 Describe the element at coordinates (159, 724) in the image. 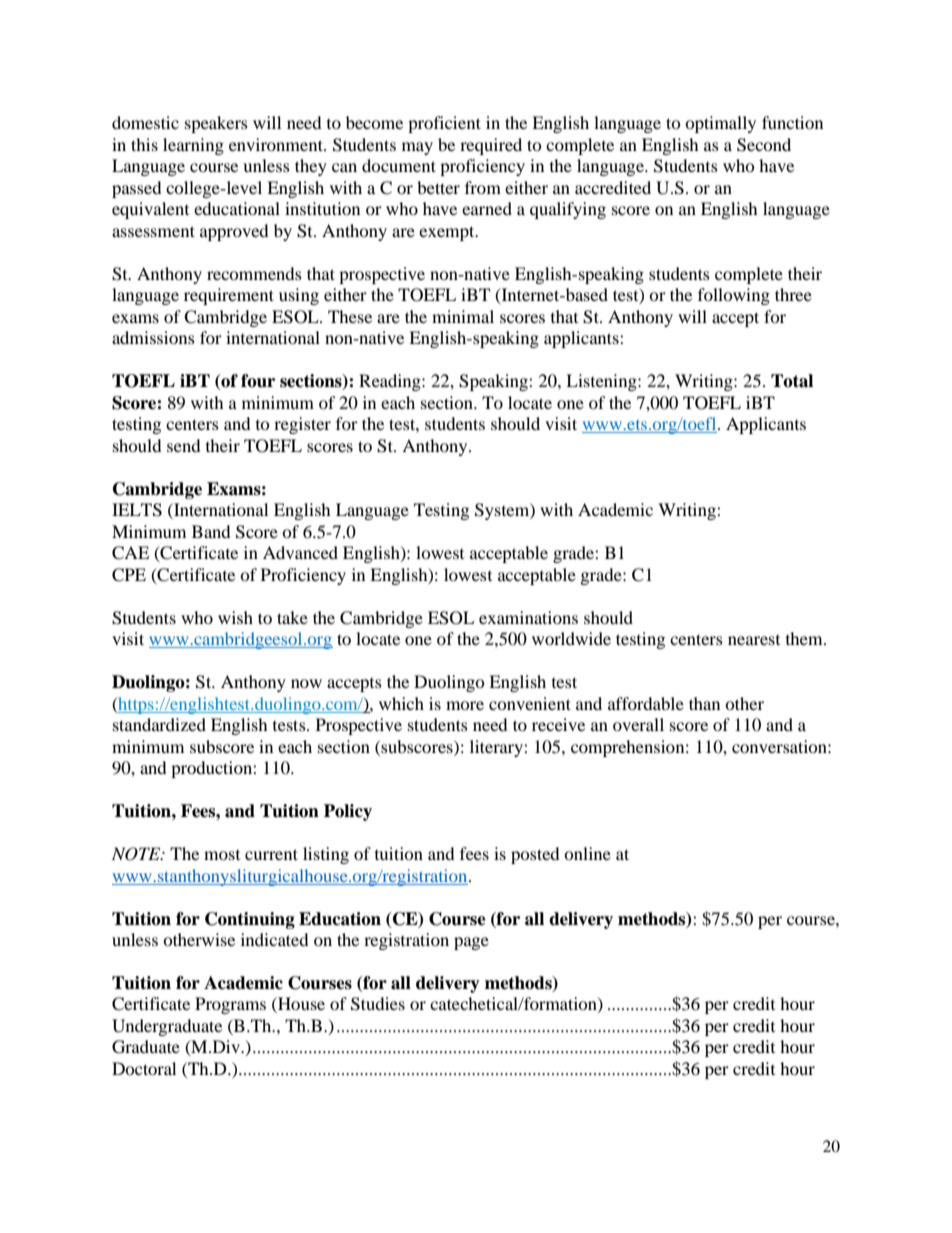

I see `standardized` at that location.
